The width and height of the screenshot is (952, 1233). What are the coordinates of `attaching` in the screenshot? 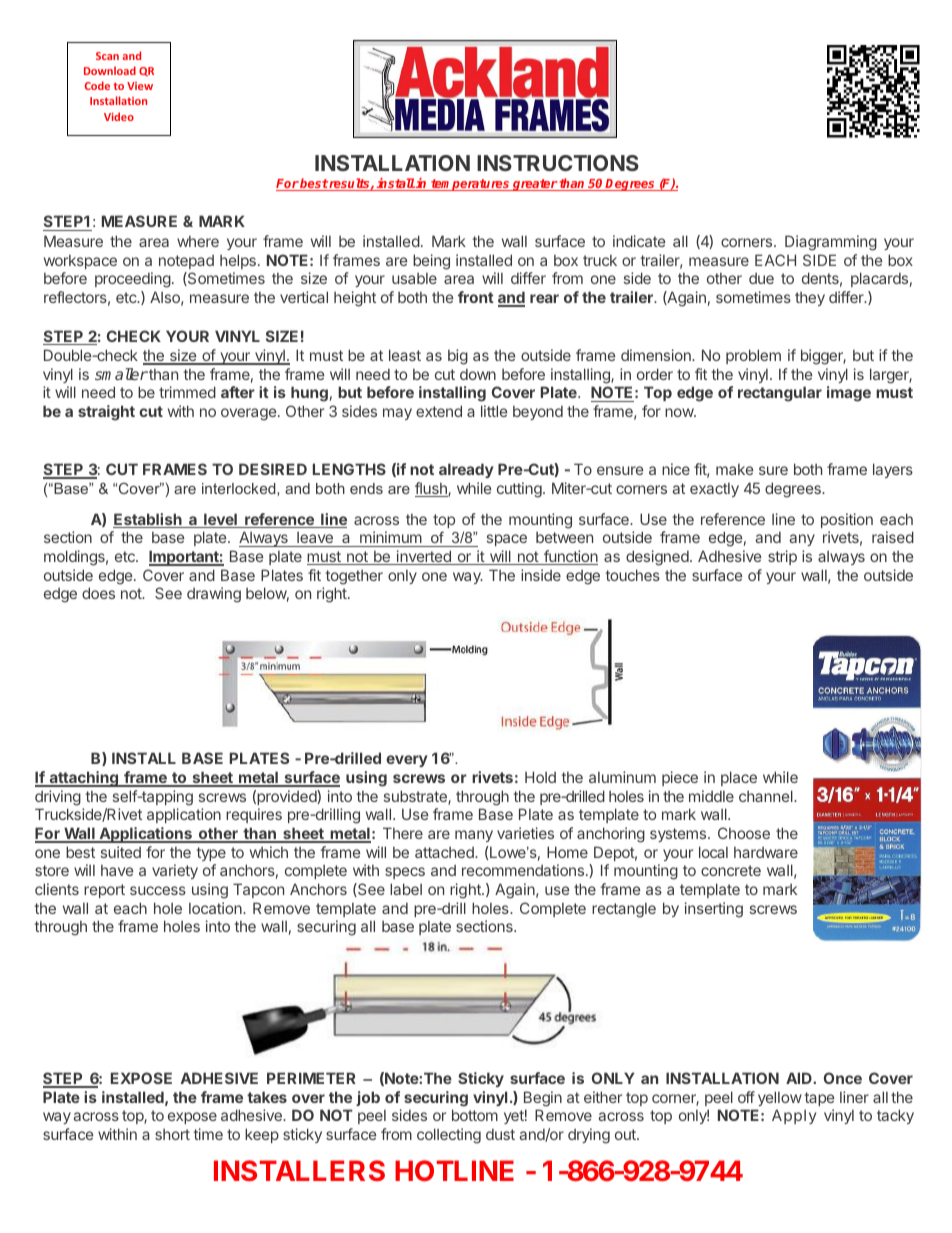 It's located at (83, 779).
